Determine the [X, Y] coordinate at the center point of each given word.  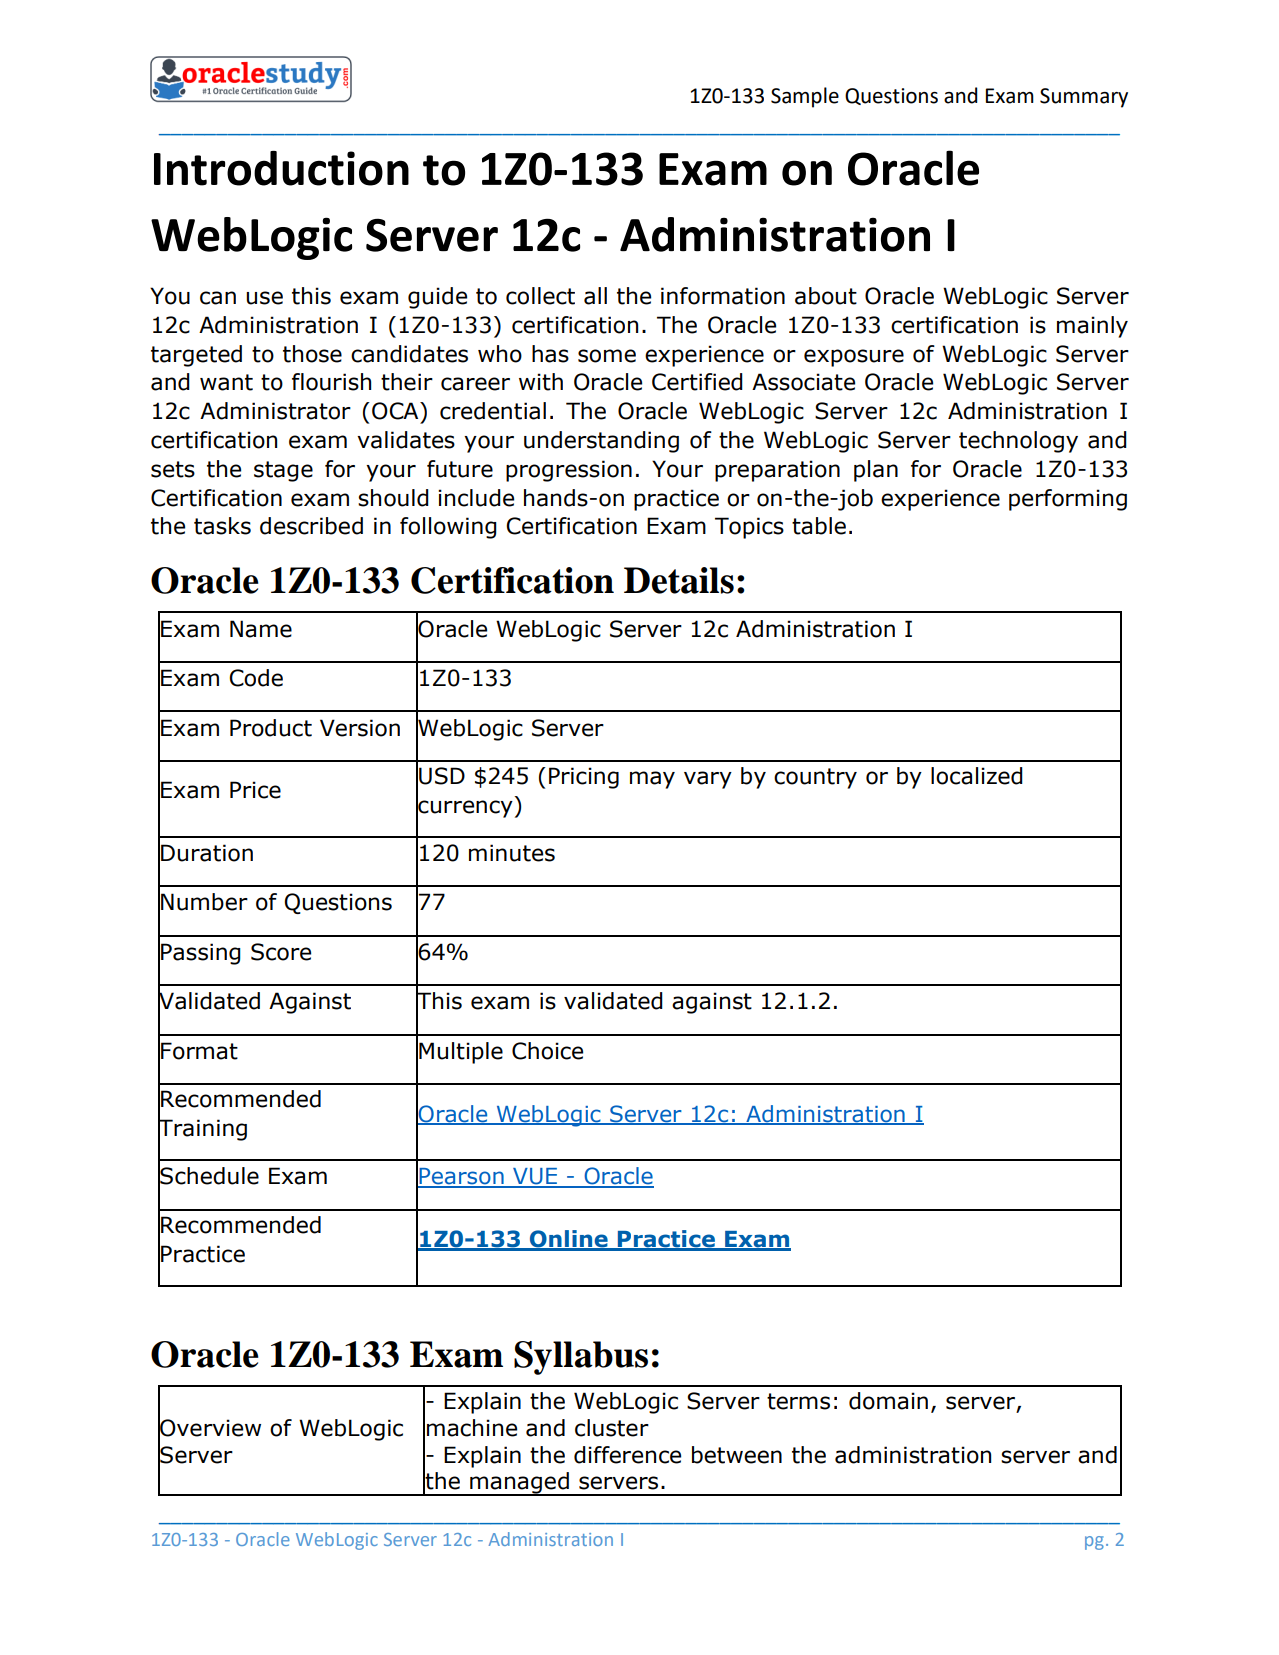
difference [627, 1455]
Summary [1084, 98]
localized [977, 776]
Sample [805, 97]
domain [888, 1401]
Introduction [281, 168]
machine [472, 1428]
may [652, 780]
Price [255, 790]
